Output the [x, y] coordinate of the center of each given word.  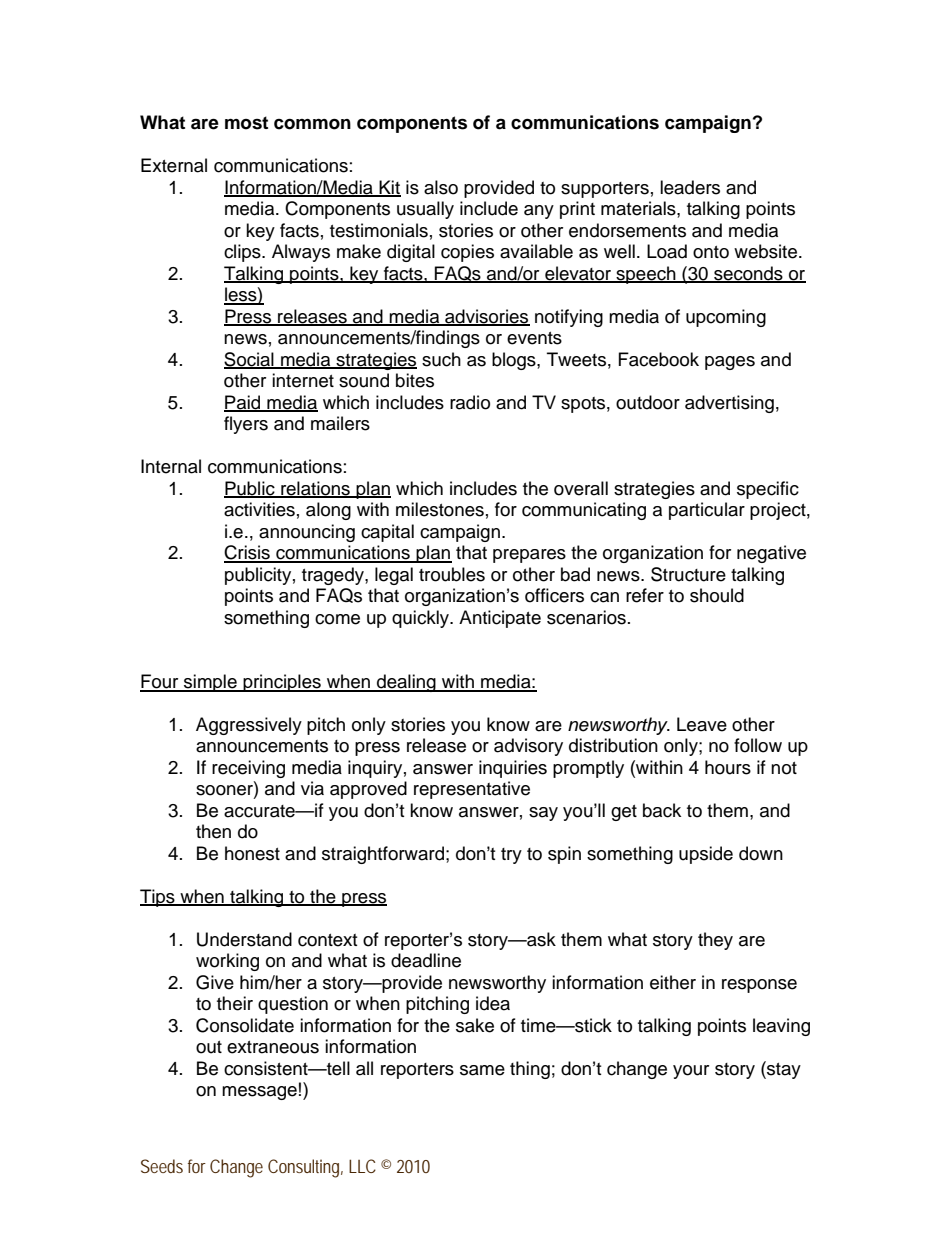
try [511, 856]
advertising [729, 404]
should [717, 595]
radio [470, 402]
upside [706, 855]
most [246, 123]
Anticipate [500, 619]
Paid [243, 403]
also [441, 187]
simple [210, 683]
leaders [690, 187]
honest [252, 853]
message [259, 1093]
